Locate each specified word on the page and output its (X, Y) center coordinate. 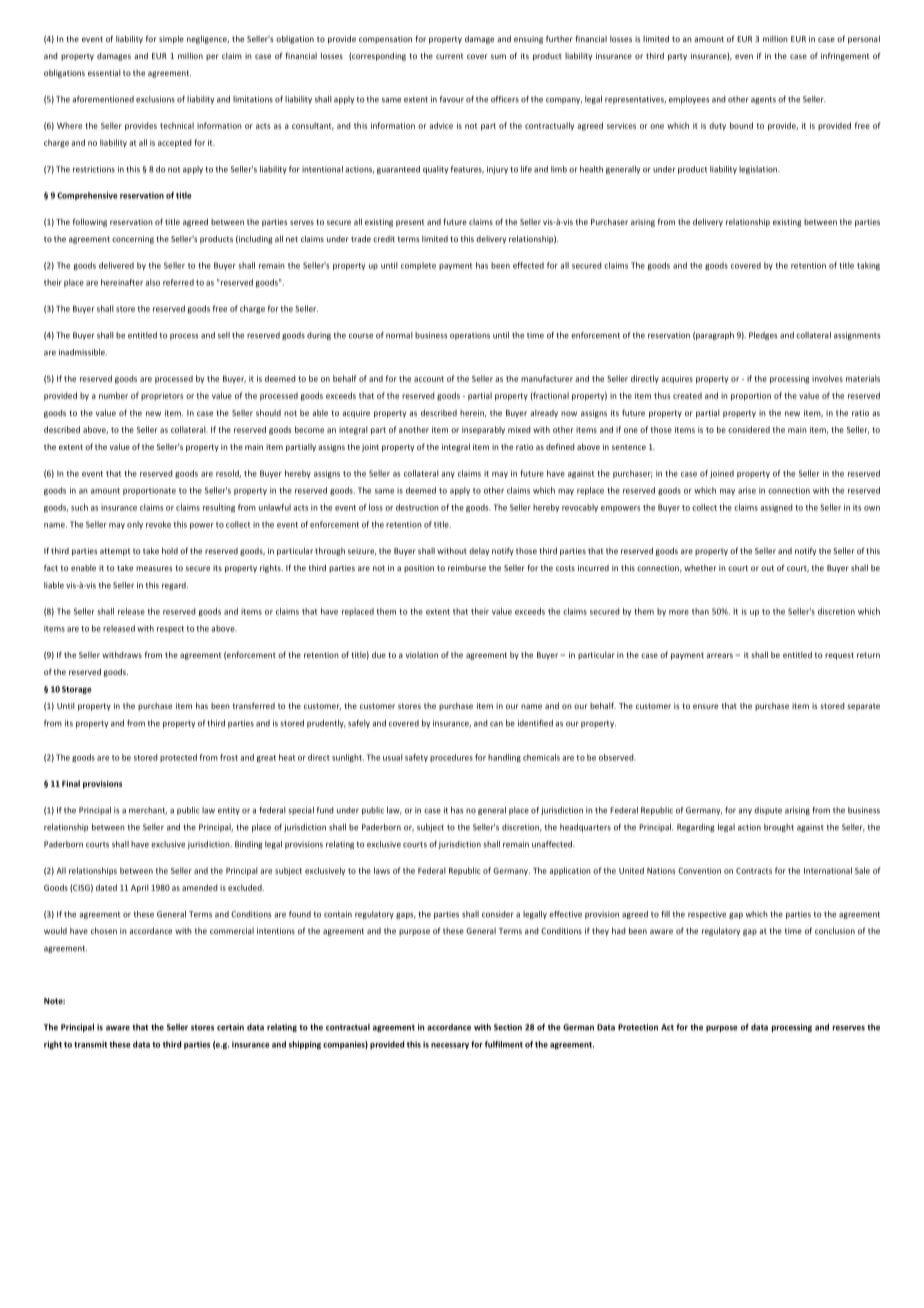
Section (508, 1027)
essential (104, 73)
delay (479, 552)
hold (170, 550)
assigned (776, 508)
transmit (90, 1044)
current (449, 56)
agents (763, 100)
